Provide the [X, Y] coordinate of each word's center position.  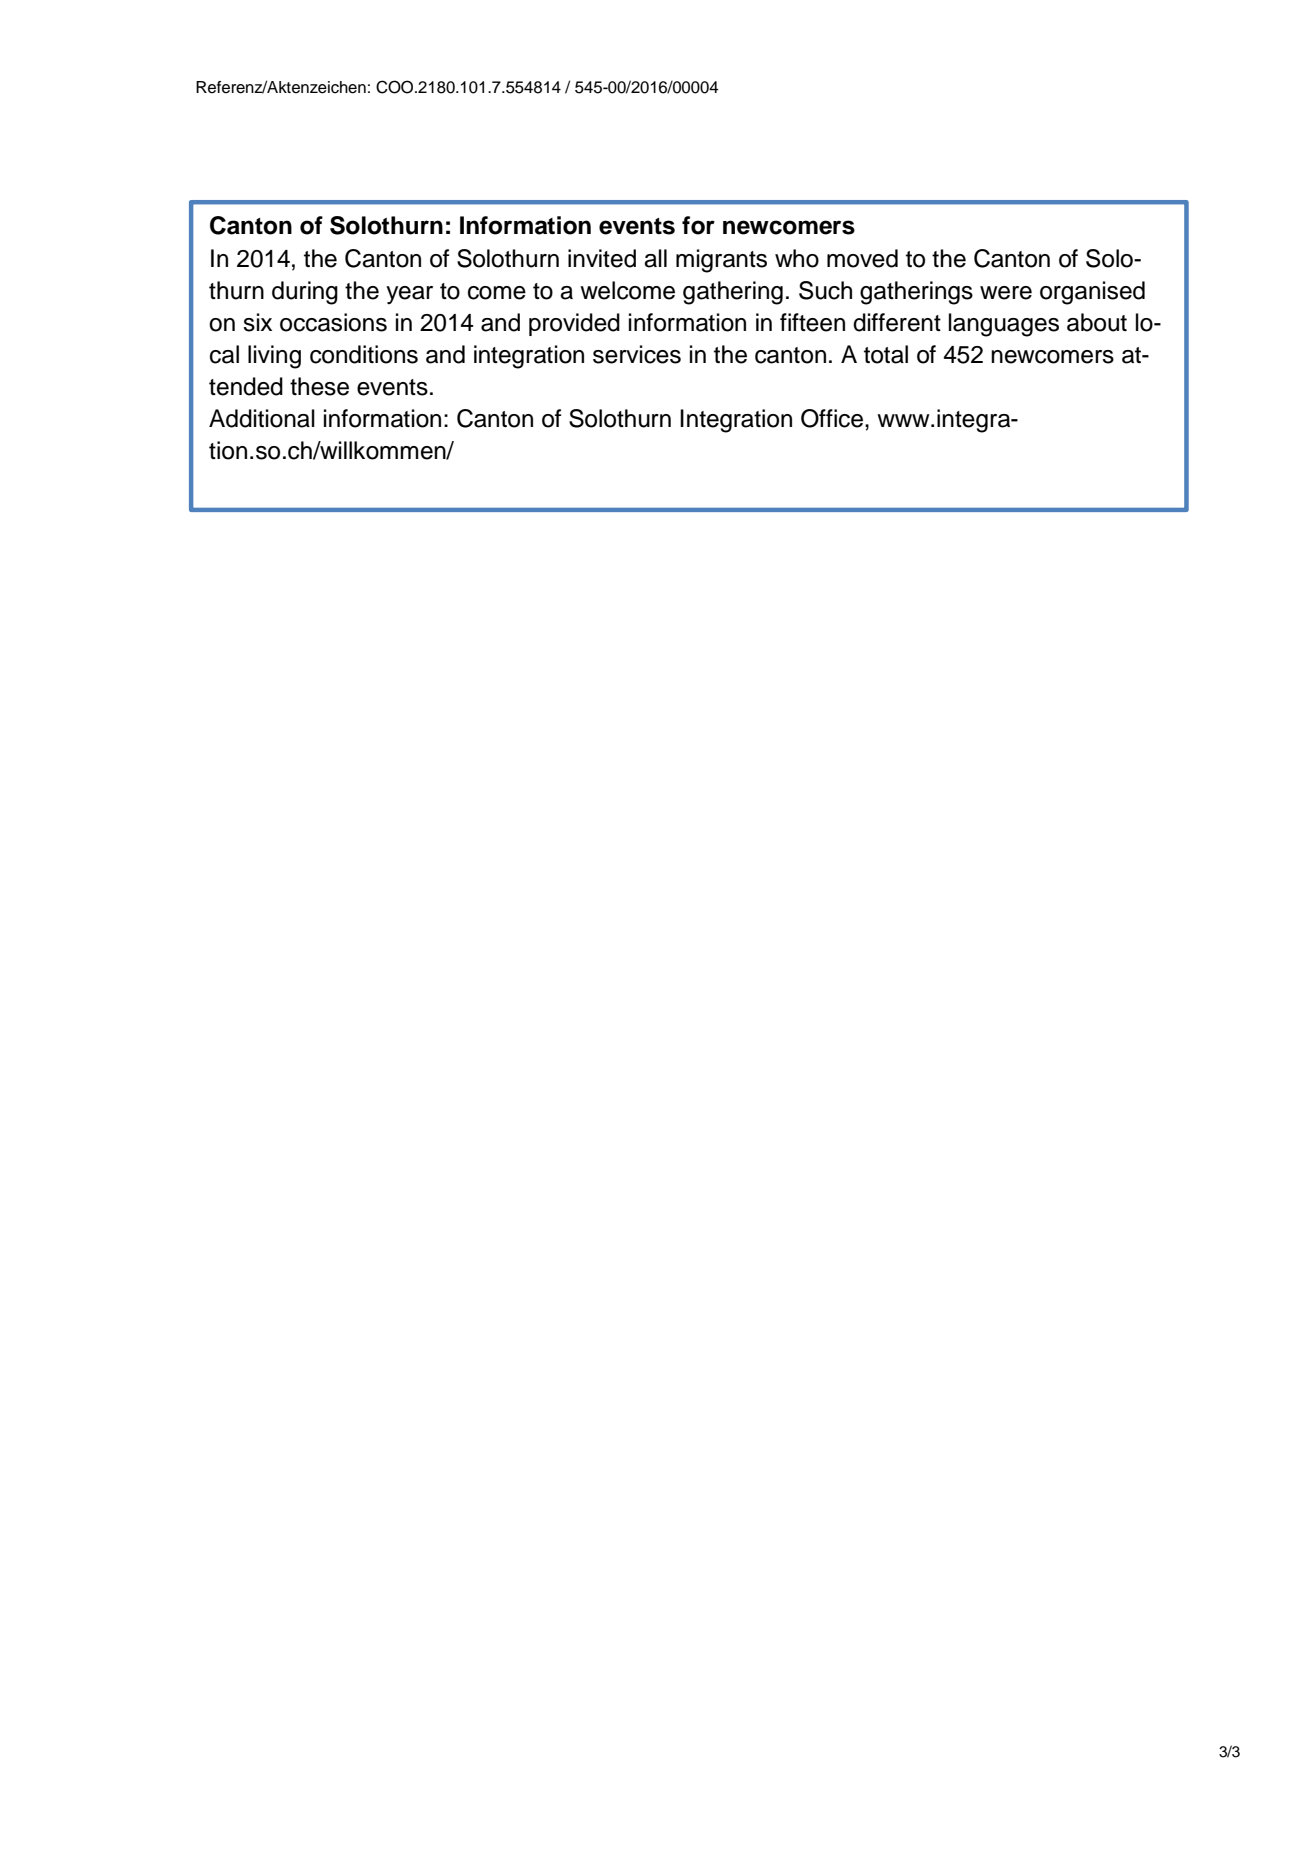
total [886, 354]
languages [1004, 325]
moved [862, 258]
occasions [333, 322]
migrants [721, 261]
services [637, 354]
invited [602, 258]
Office [833, 418]
